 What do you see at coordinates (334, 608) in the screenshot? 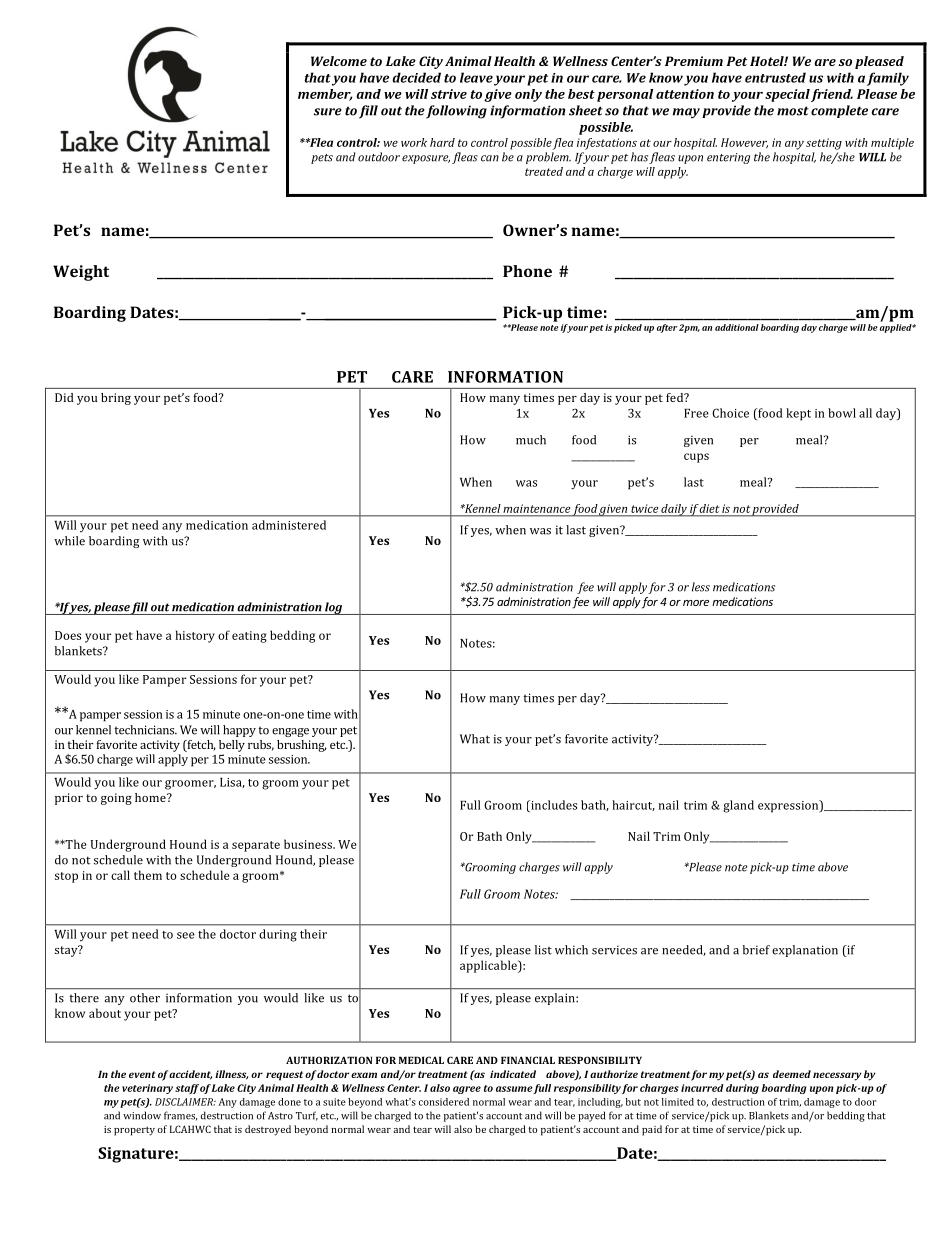
I see `log` at bounding box center [334, 608].
